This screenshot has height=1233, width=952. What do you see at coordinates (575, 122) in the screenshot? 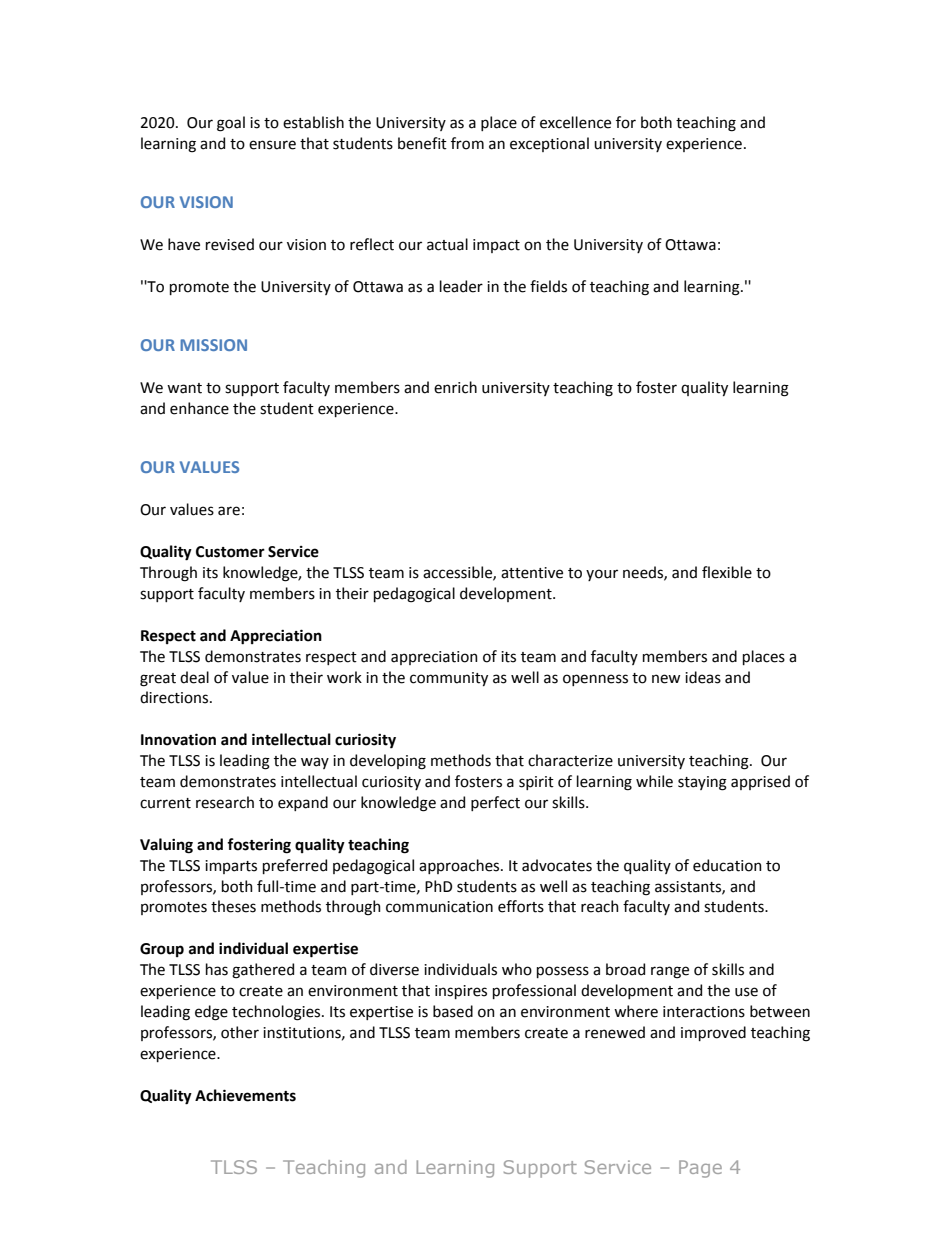
I see `excellence` at bounding box center [575, 122].
